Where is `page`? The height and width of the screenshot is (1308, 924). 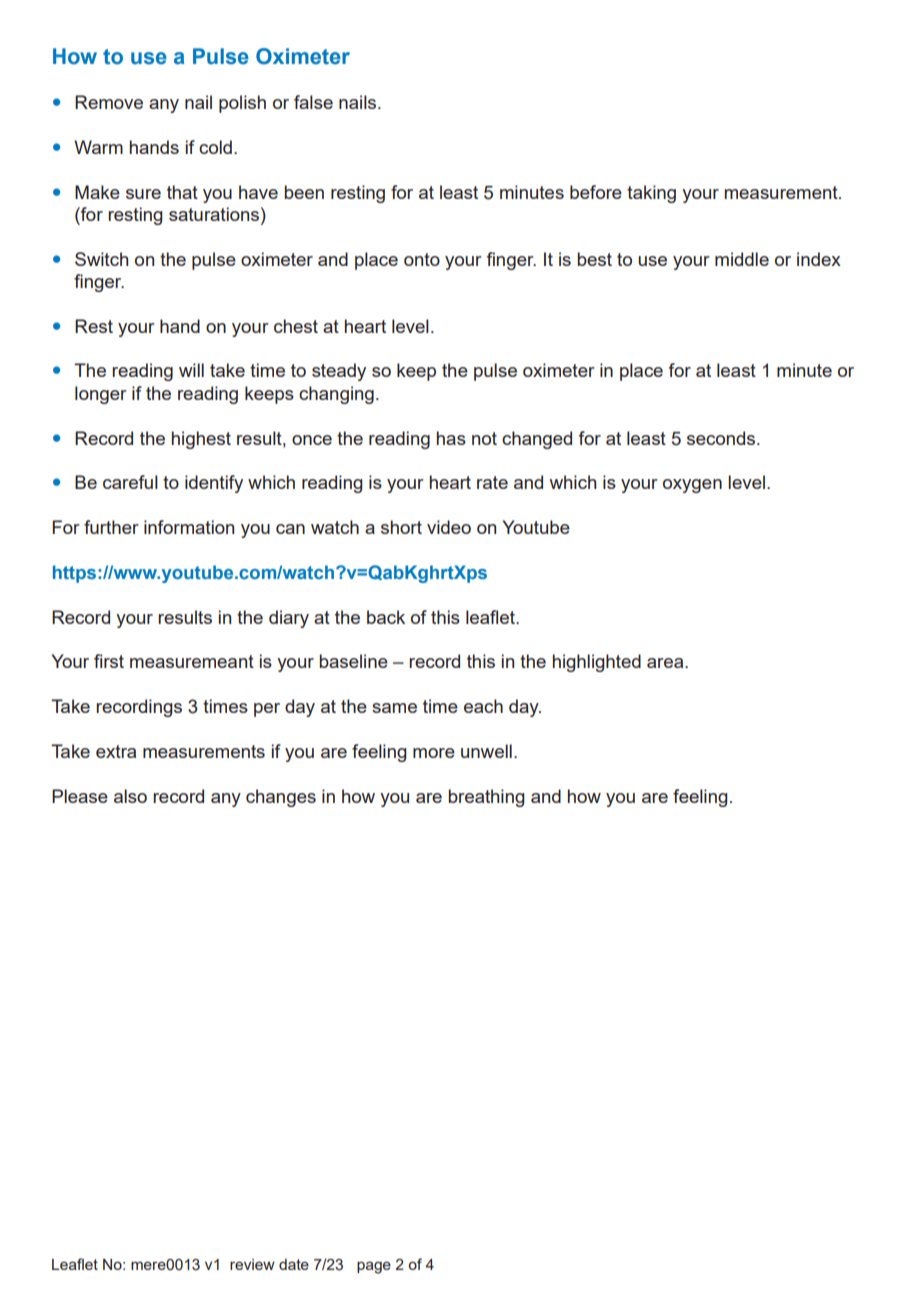
page is located at coordinates (374, 1267).
